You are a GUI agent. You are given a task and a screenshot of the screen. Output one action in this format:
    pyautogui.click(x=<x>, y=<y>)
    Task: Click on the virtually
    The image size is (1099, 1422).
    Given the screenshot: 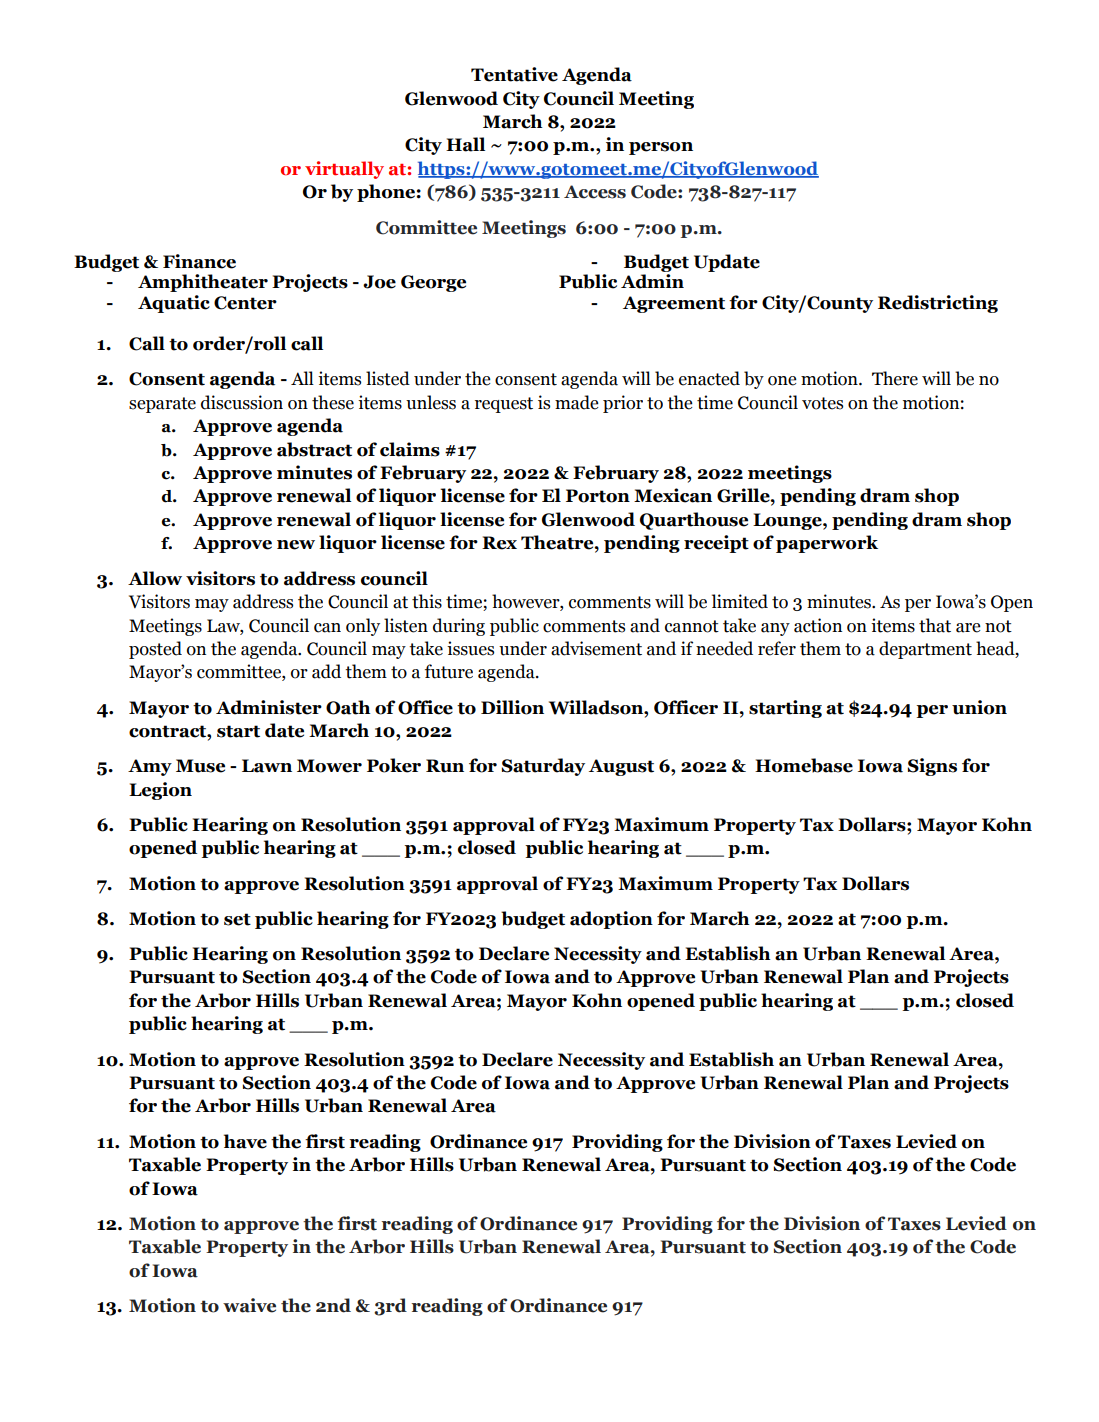 What is the action you would take?
    pyautogui.click(x=344, y=170)
